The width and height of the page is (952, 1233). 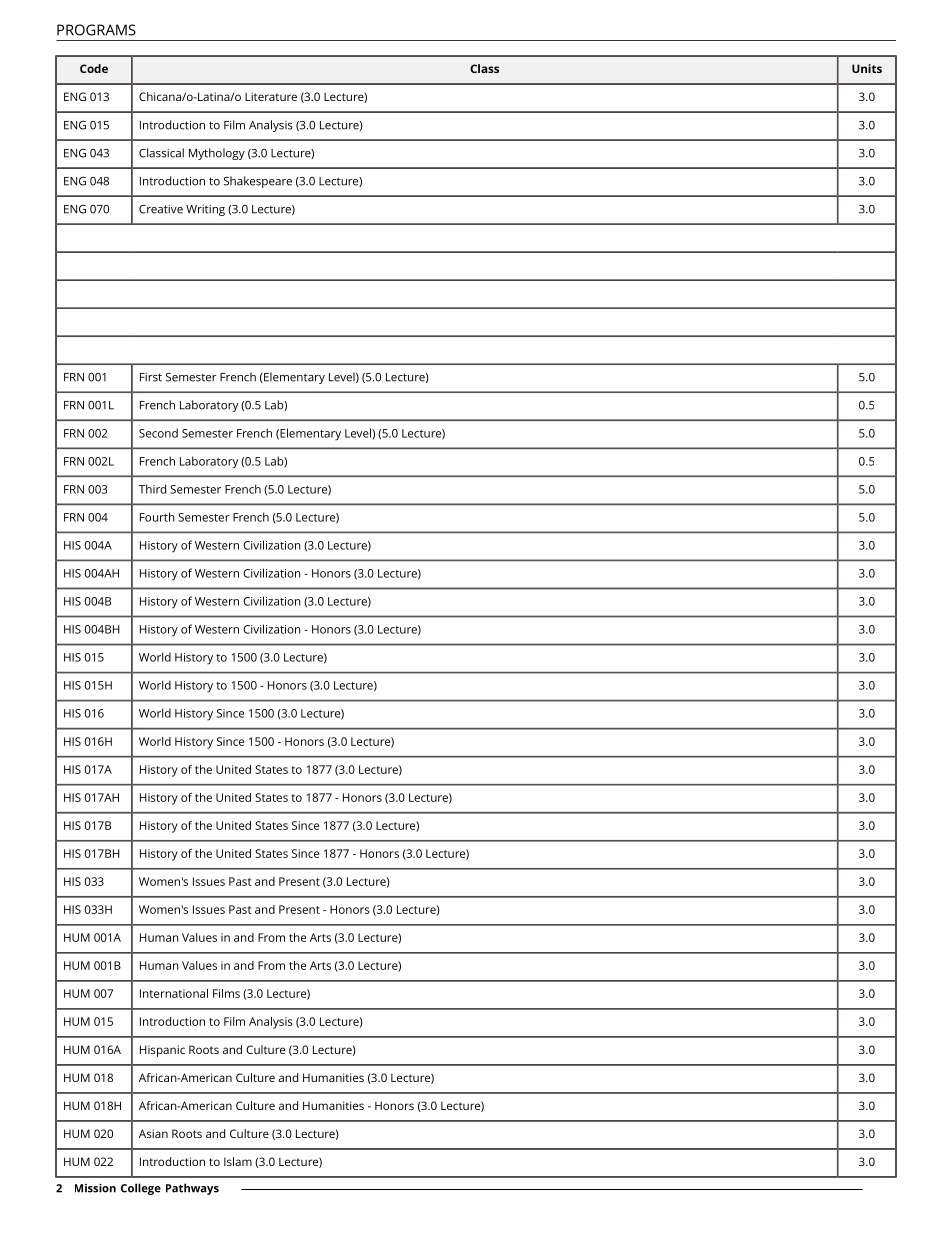 I want to click on Fourth, so click(x=157, y=517).
